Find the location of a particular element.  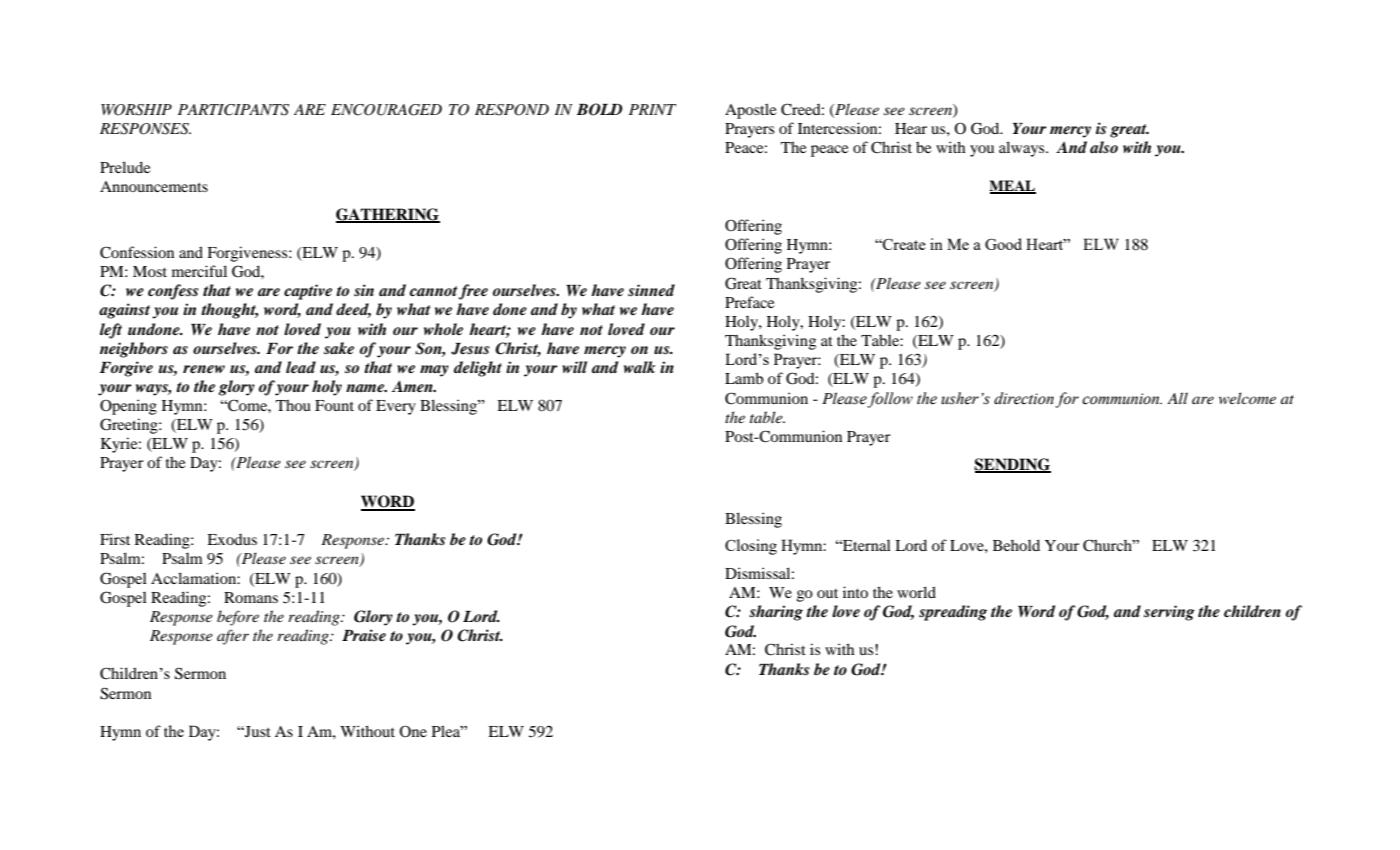

Exodus is located at coordinates (232, 539).
